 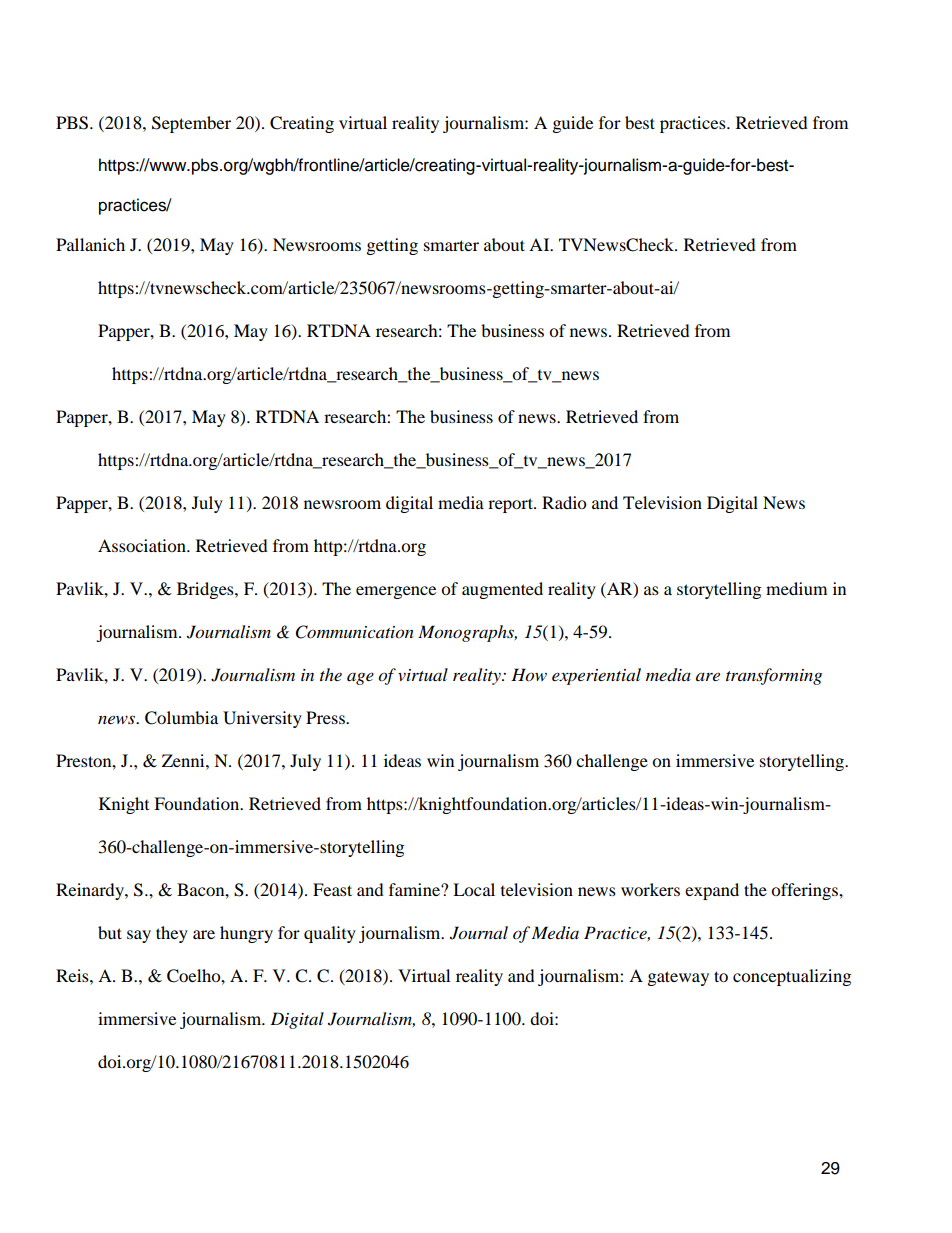 What do you see at coordinates (796, 588) in the screenshot?
I see `medium` at bounding box center [796, 588].
